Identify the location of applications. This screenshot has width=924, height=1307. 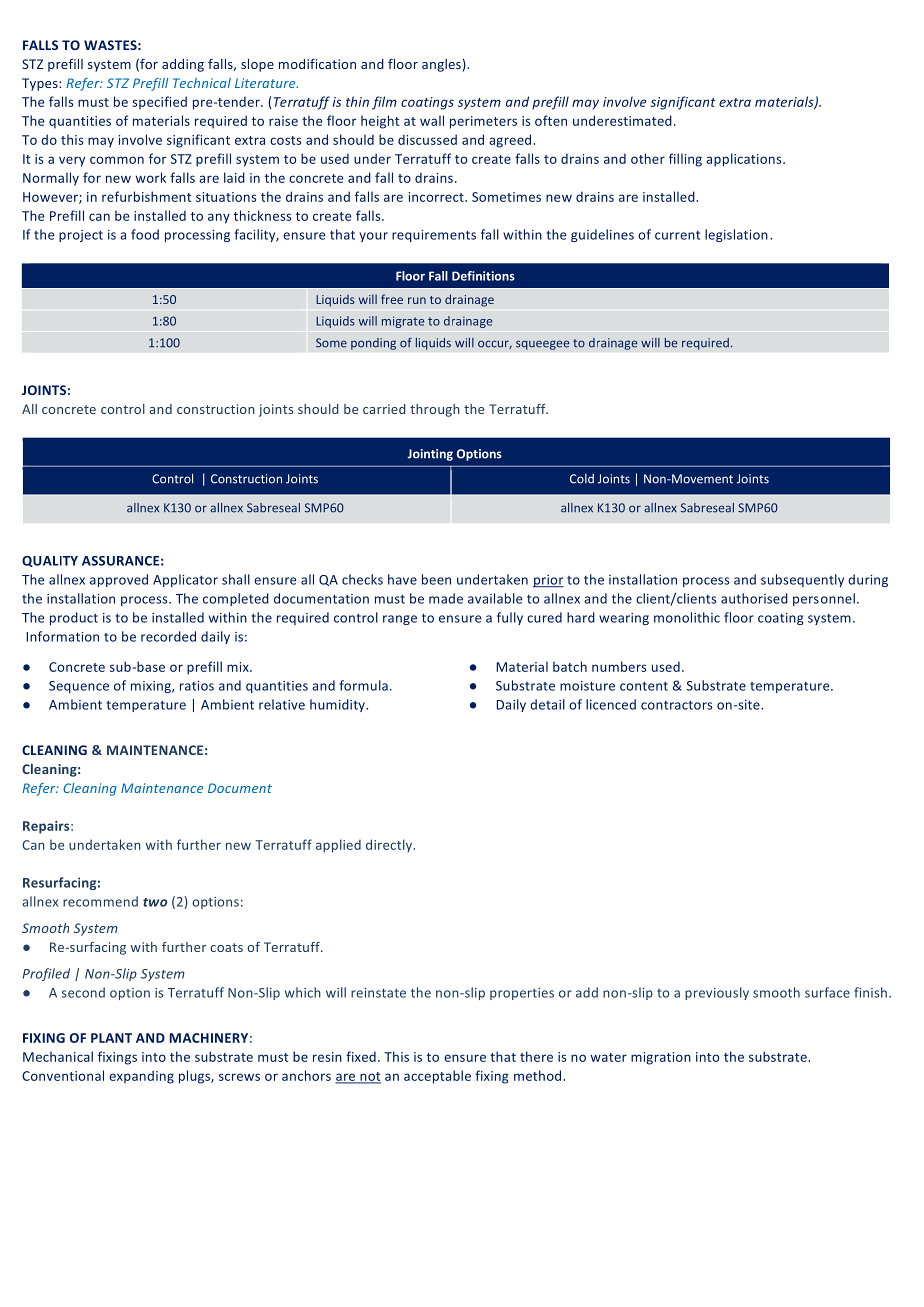
(745, 160).
